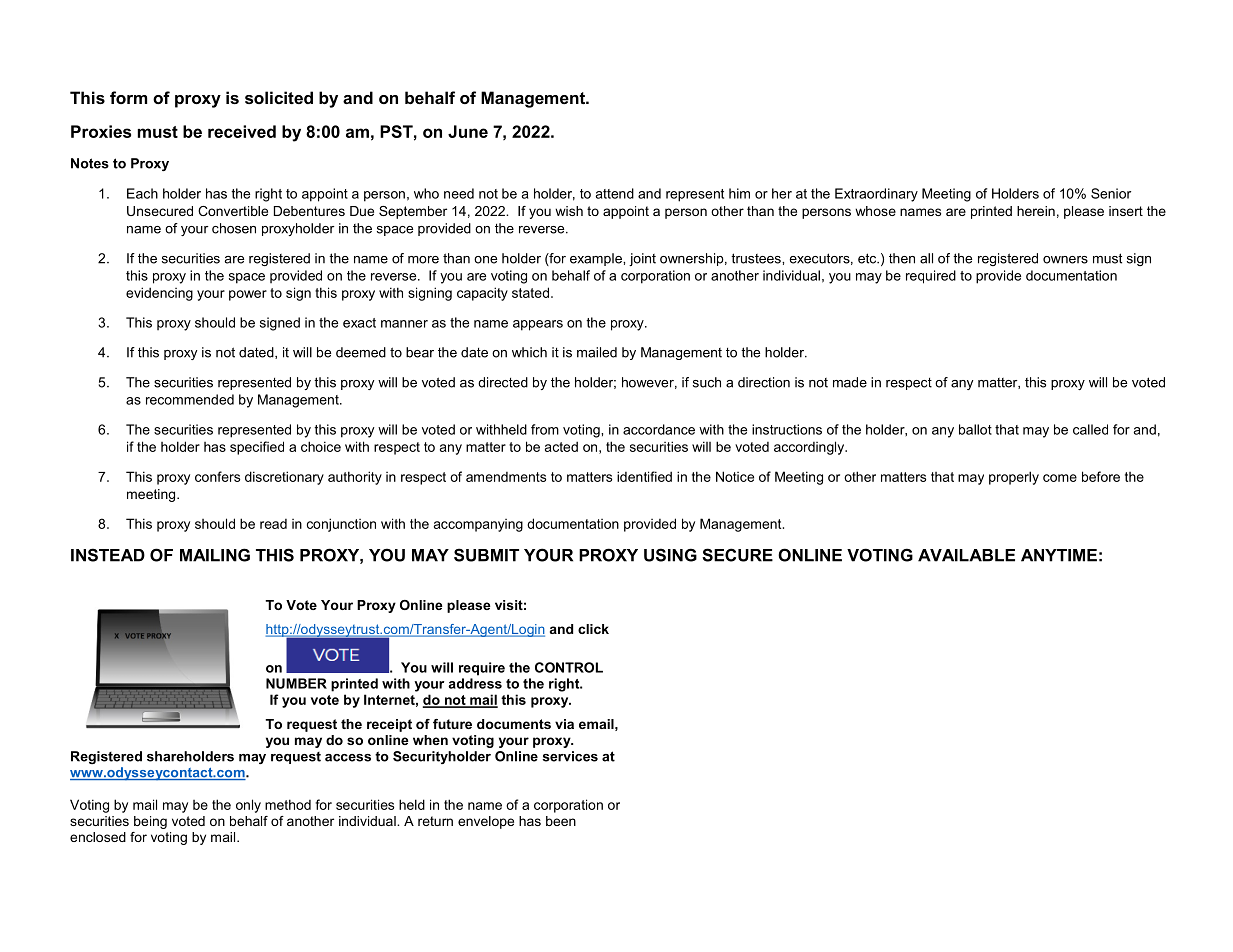 Image resolution: width=1233 pixels, height=952 pixels. I want to click on only, so click(248, 806).
